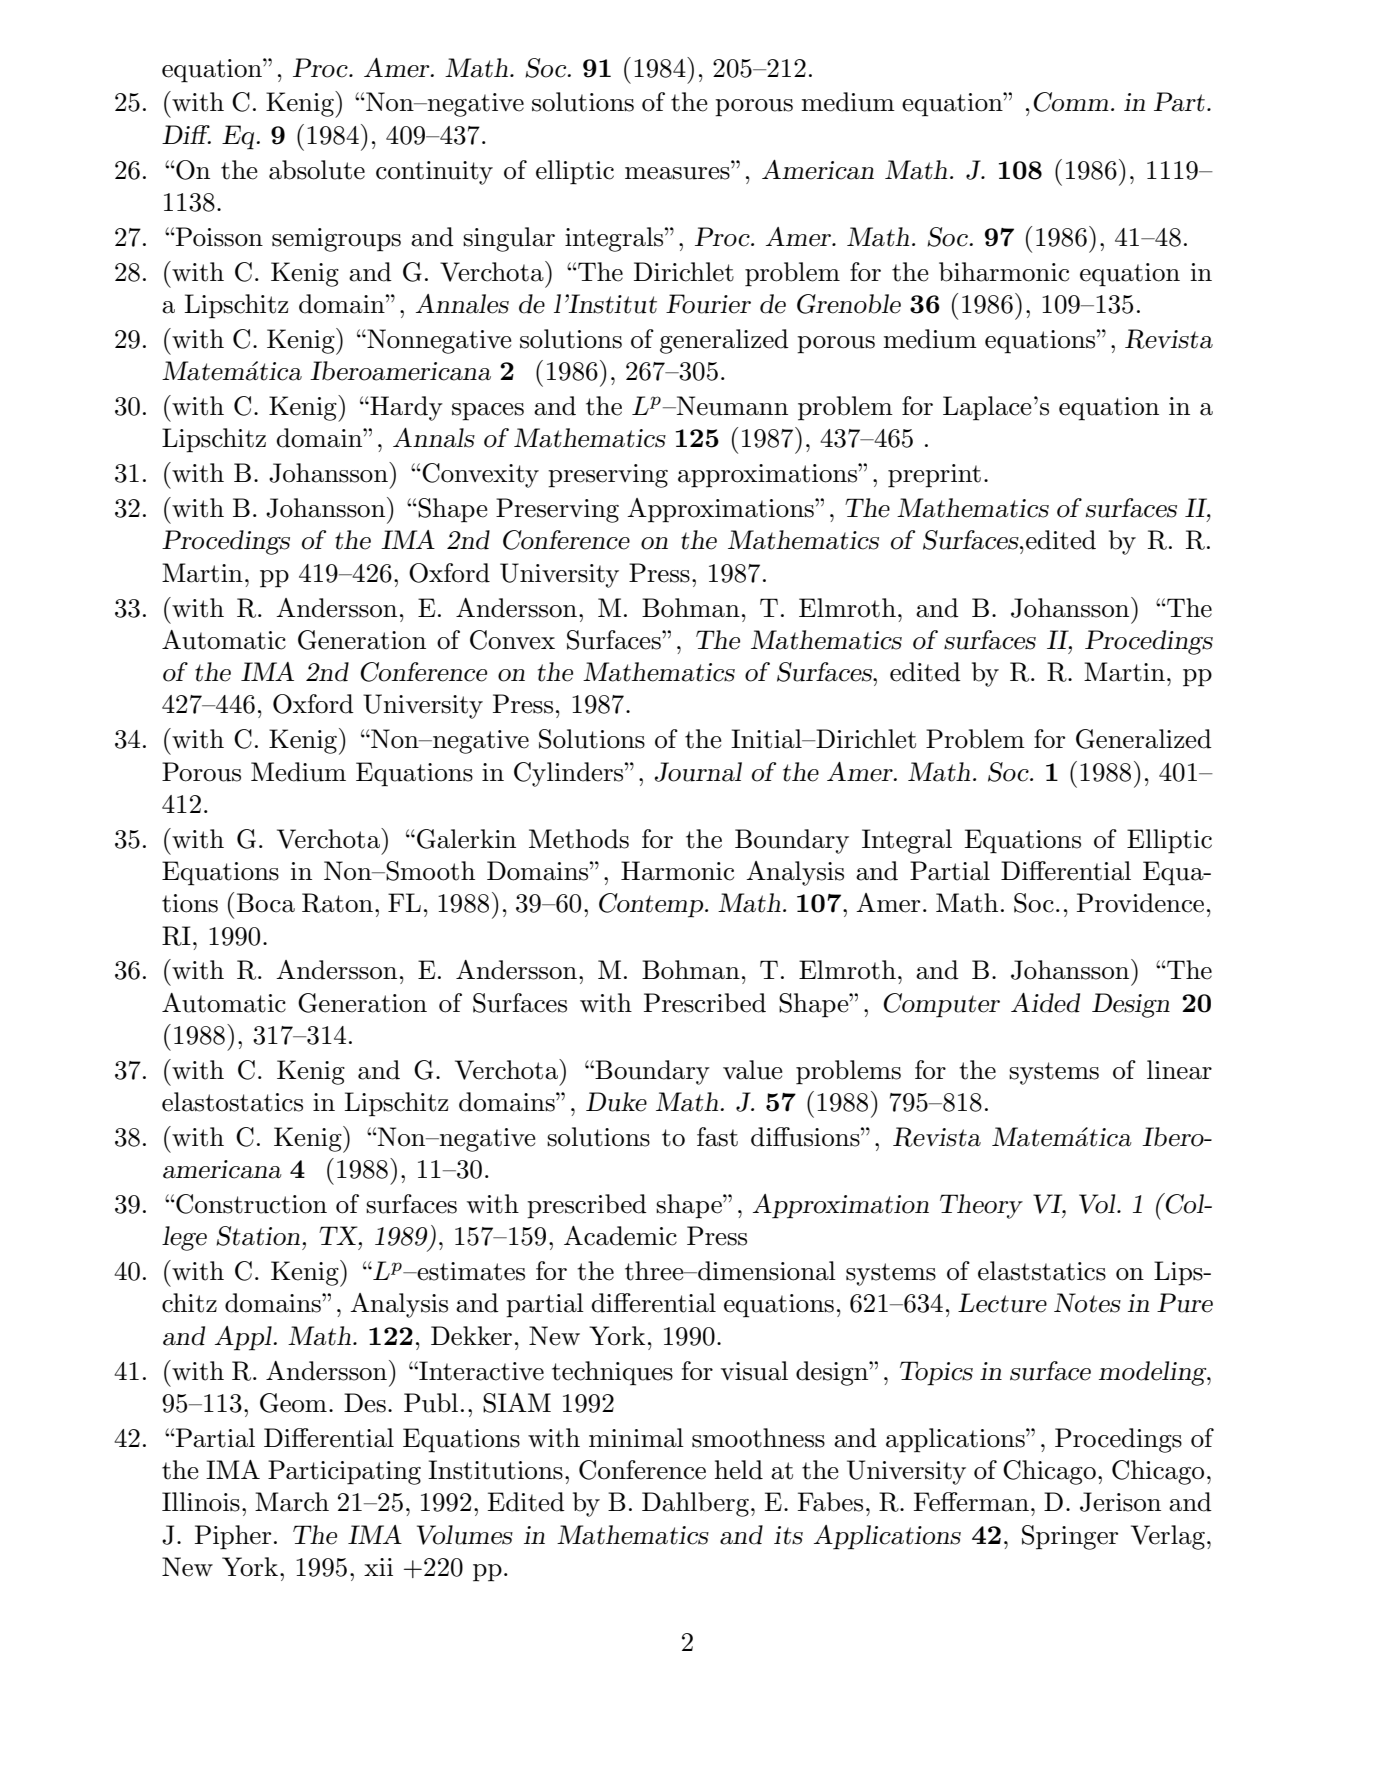 This image has height=1780, width=1375. Describe the element at coordinates (677, 173) in the image. I see `measures` at that location.
